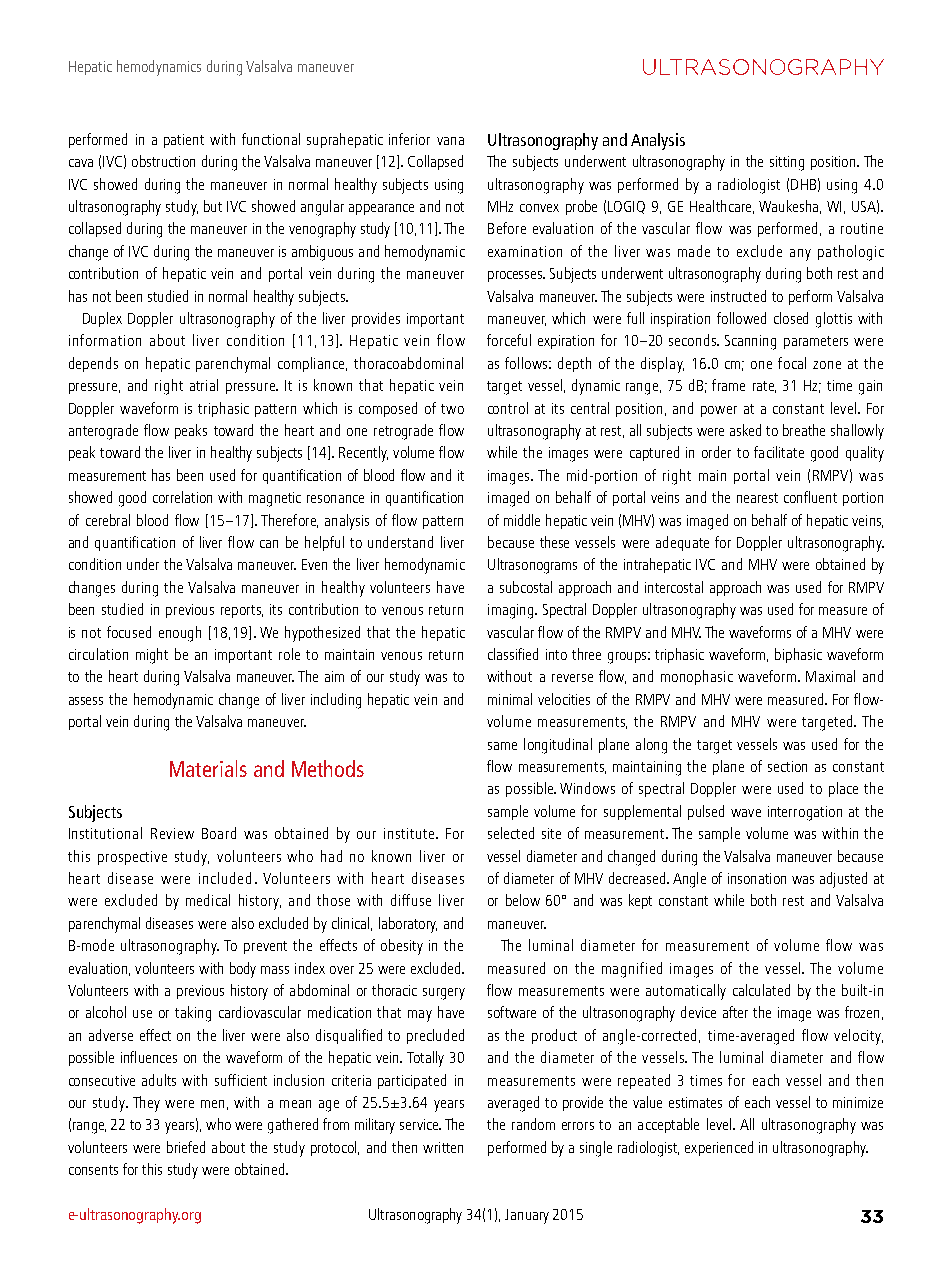  What do you see at coordinates (186, 1147) in the image?
I see `briefed` at bounding box center [186, 1147].
